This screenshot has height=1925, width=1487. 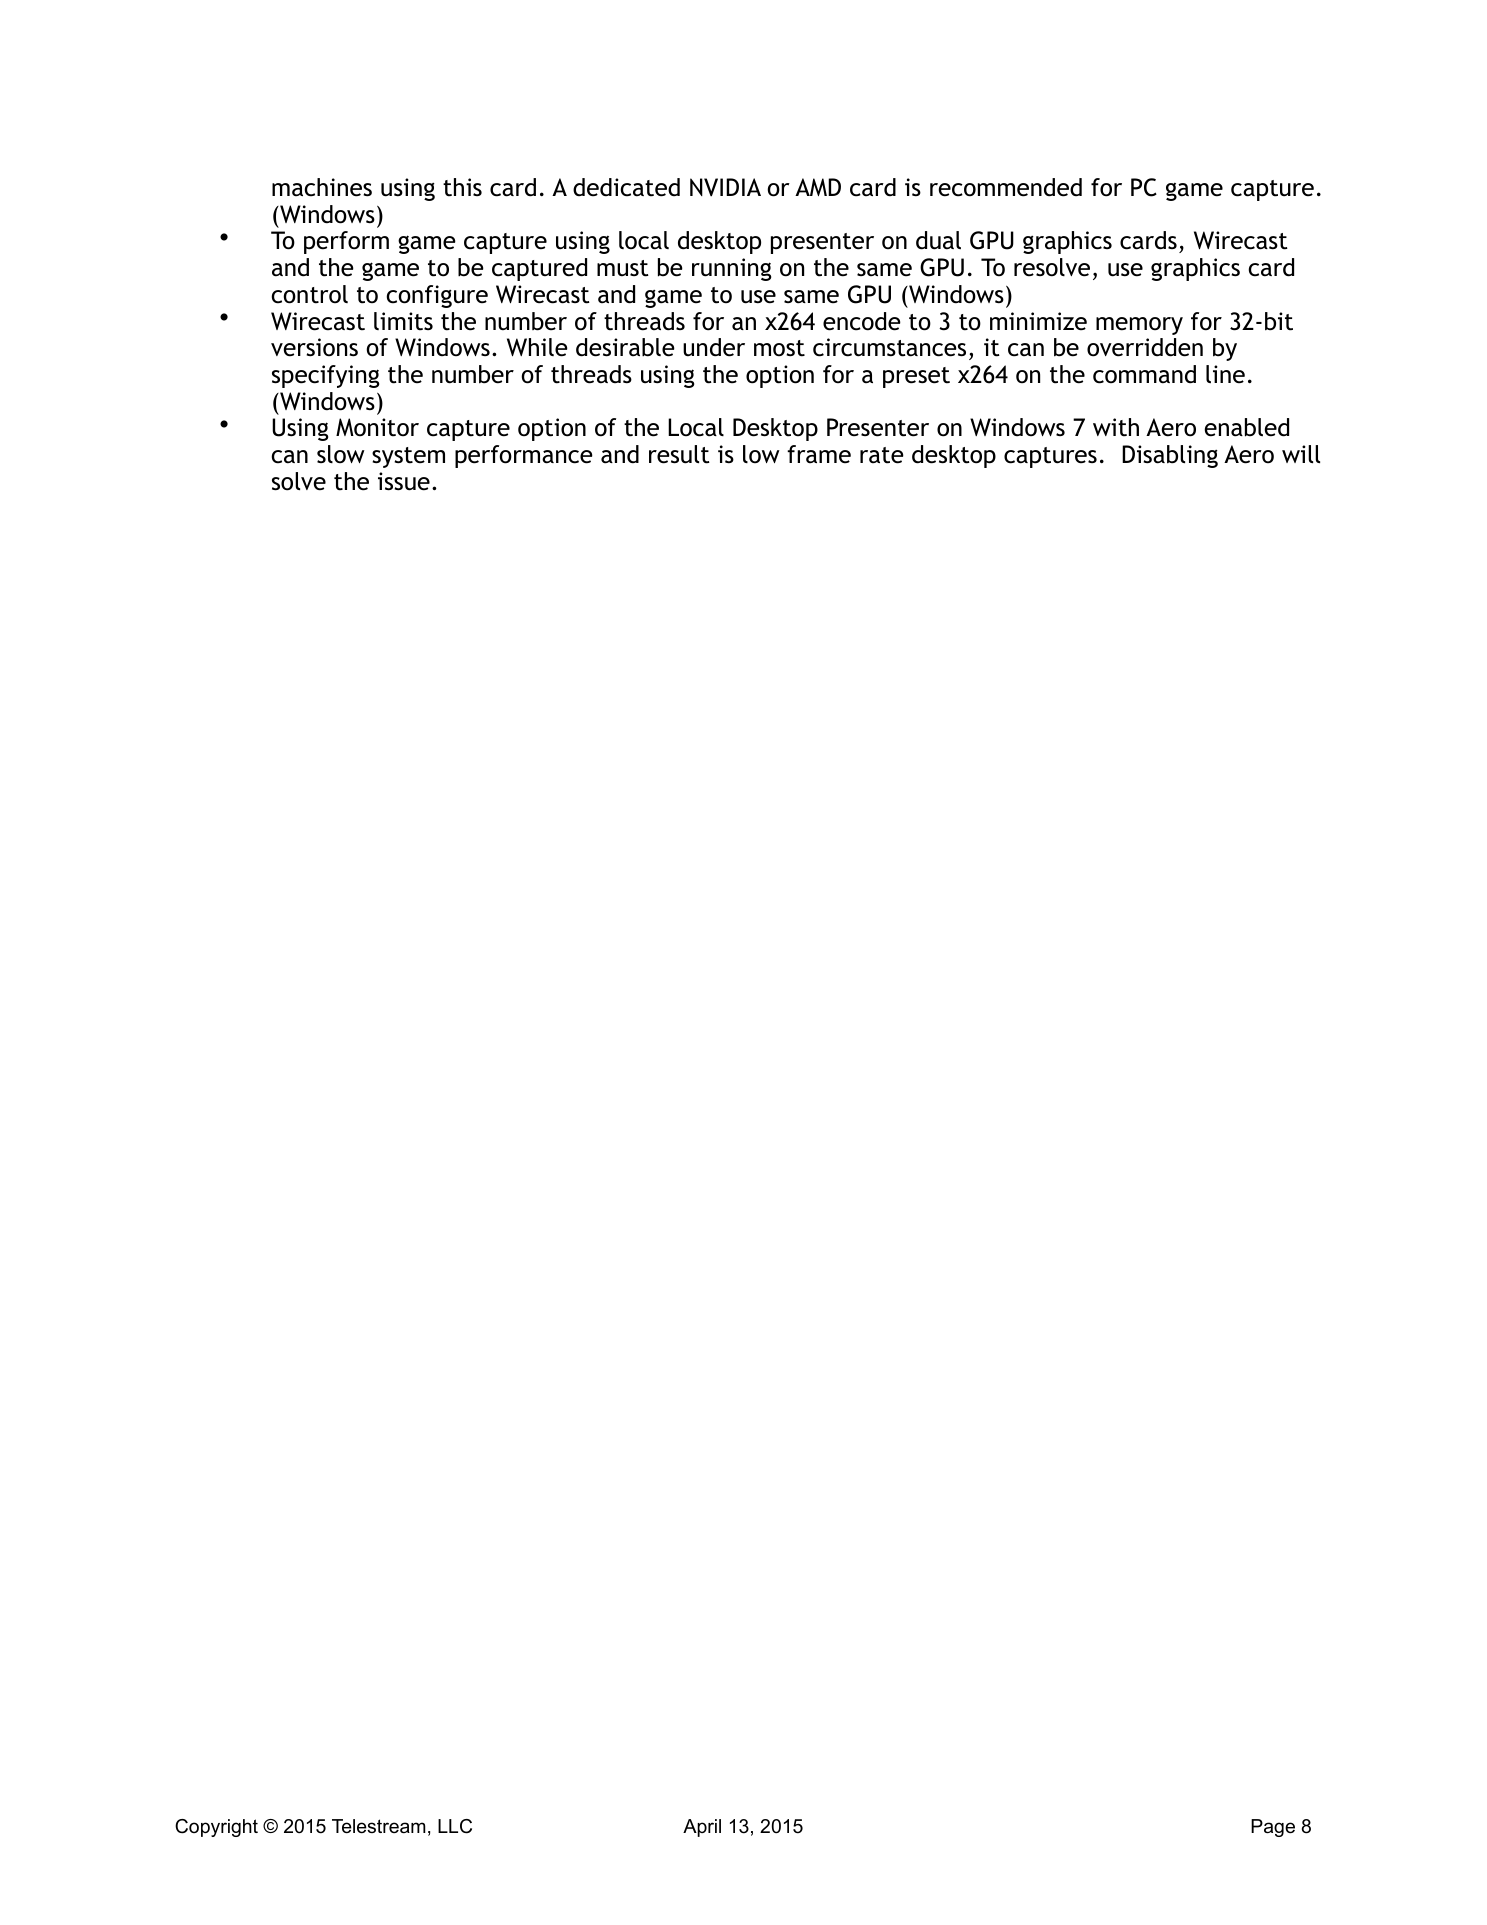 What do you see at coordinates (322, 187) in the screenshot?
I see `machines` at bounding box center [322, 187].
